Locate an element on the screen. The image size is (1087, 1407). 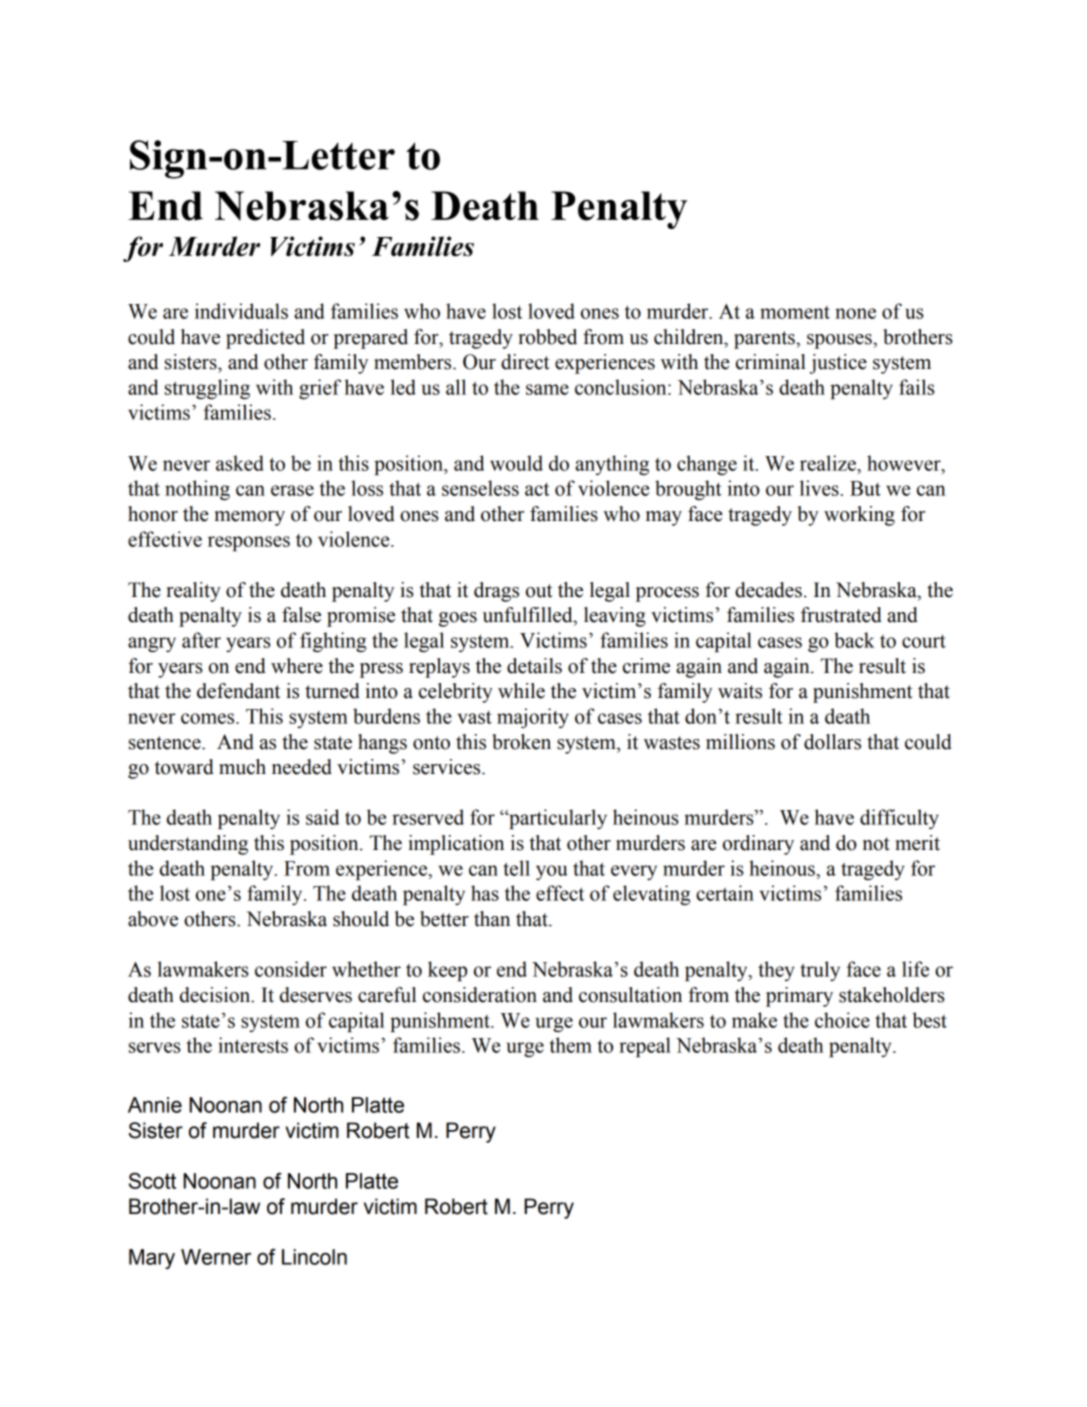
particularly is located at coordinates (557, 819).
